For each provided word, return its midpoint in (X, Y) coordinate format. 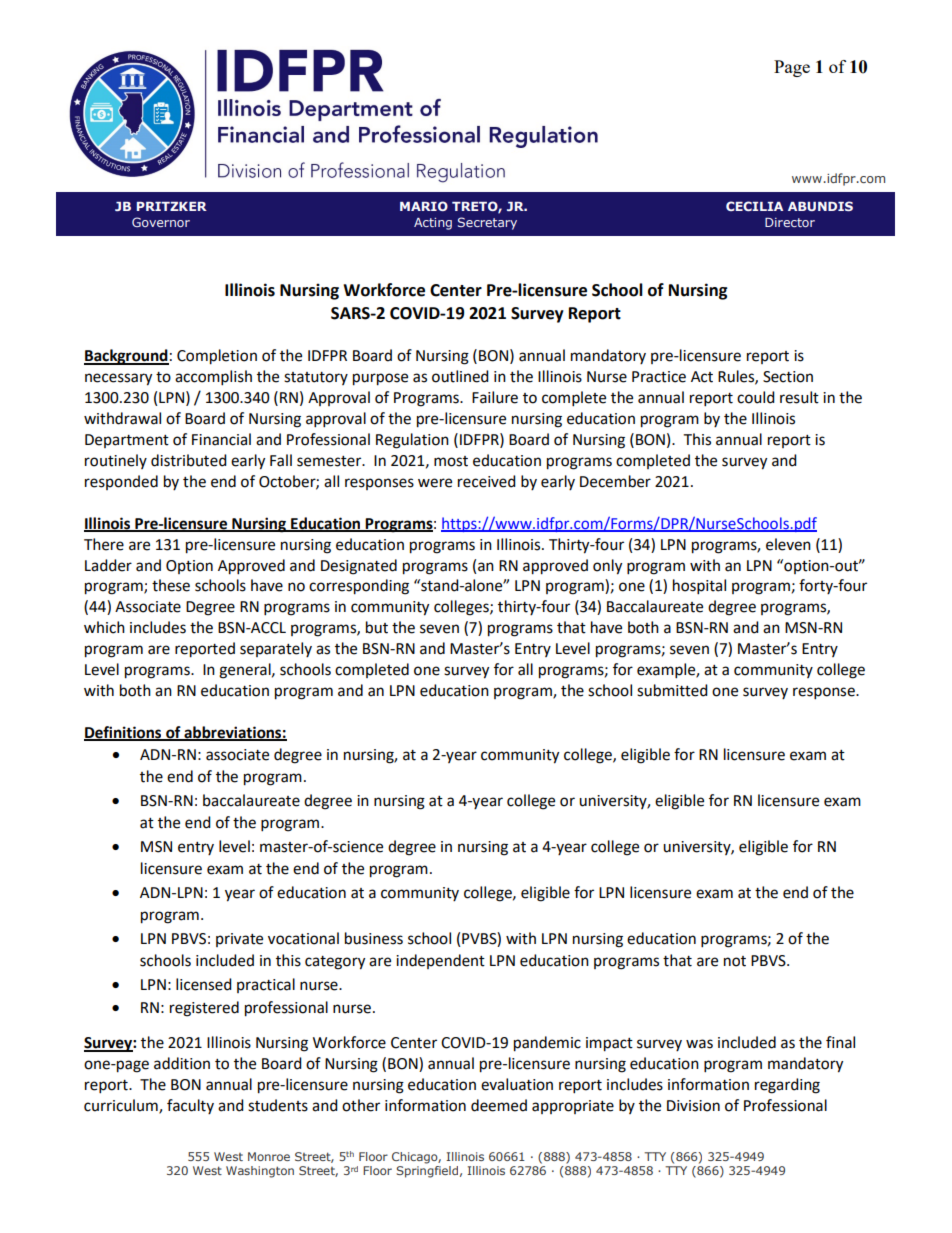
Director (790, 222)
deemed (499, 1105)
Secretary (487, 223)
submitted (672, 690)
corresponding (359, 587)
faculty (190, 1106)
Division (693, 1106)
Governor (161, 222)
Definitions (124, 733)
